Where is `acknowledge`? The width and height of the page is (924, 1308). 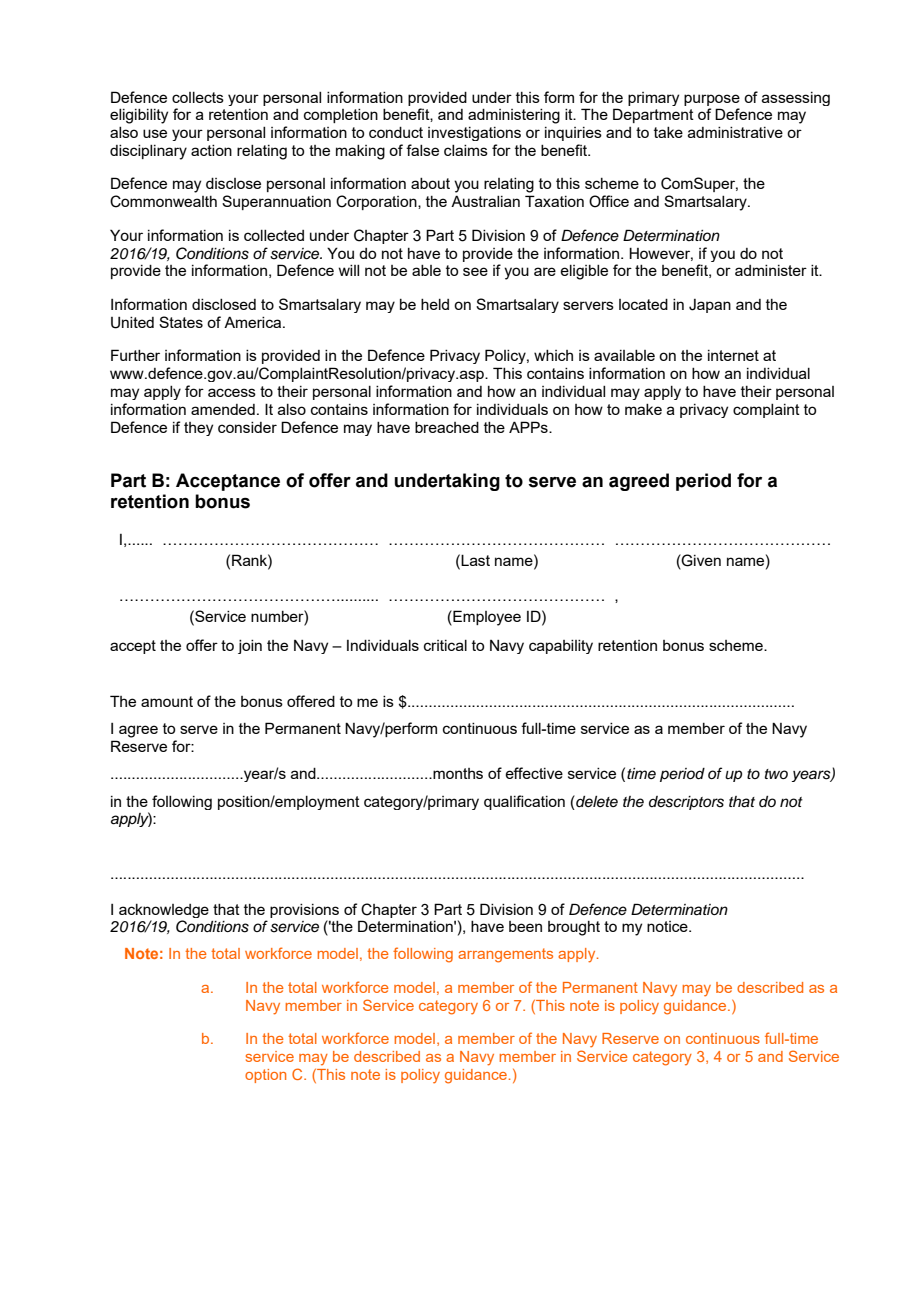
acknowledge is located at coordinates (164, 911).
